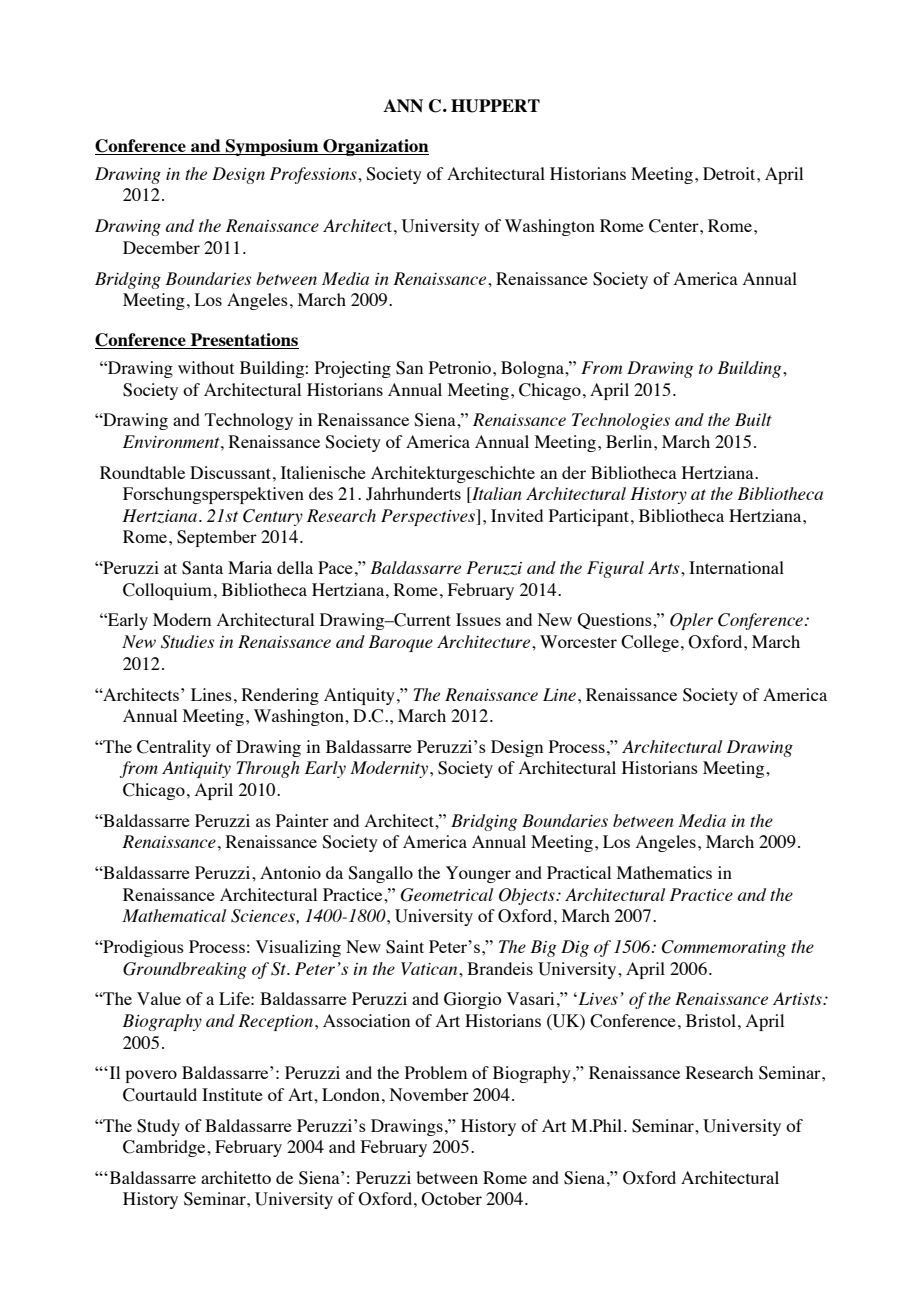 This screenshot has width=924, height=1308. Describe the element at coordinates (206, 367) in the screenshot. I see `without` at that location.
